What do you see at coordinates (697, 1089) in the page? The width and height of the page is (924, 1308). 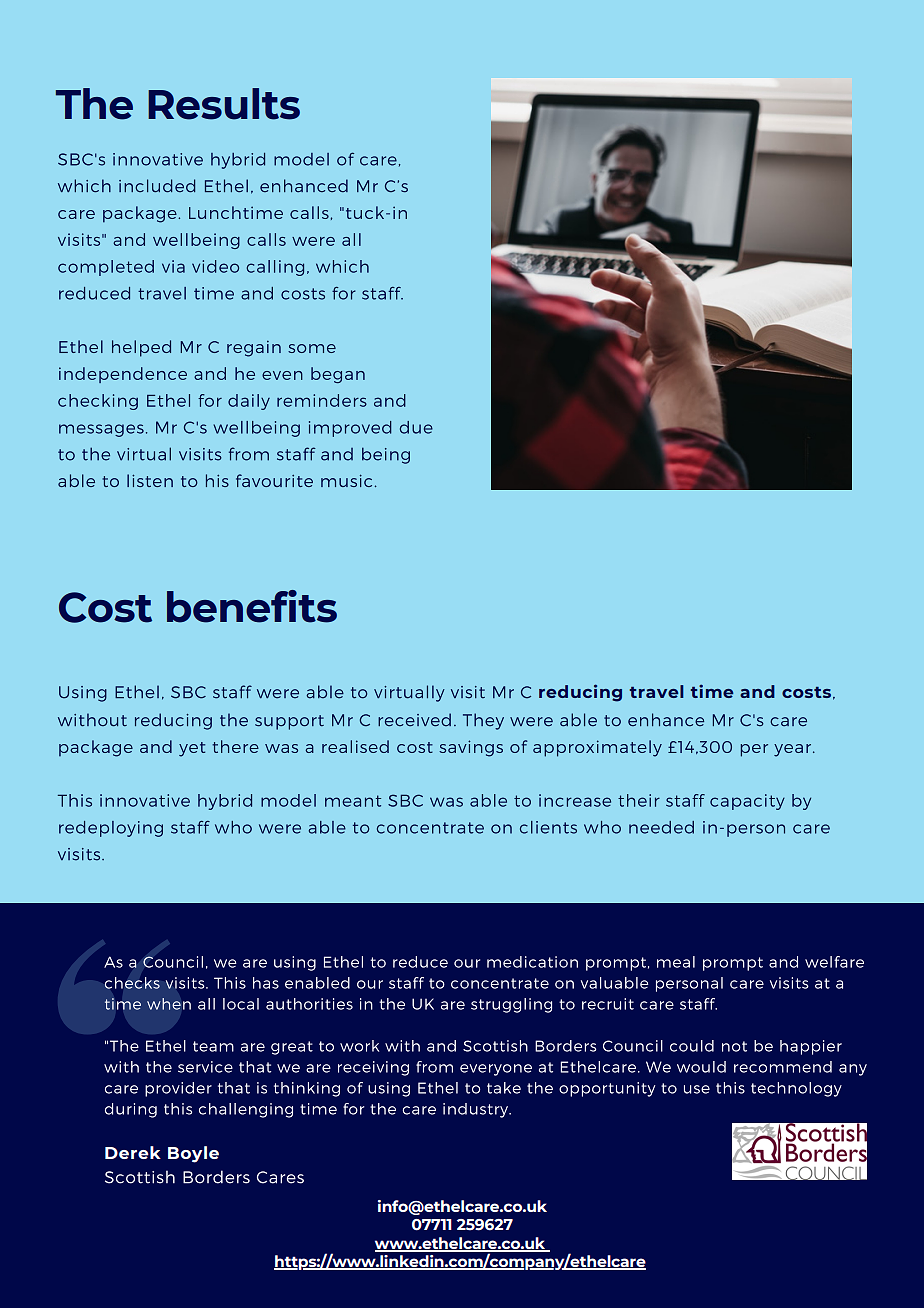 I see `use` at bounding box center [697, 1089].
